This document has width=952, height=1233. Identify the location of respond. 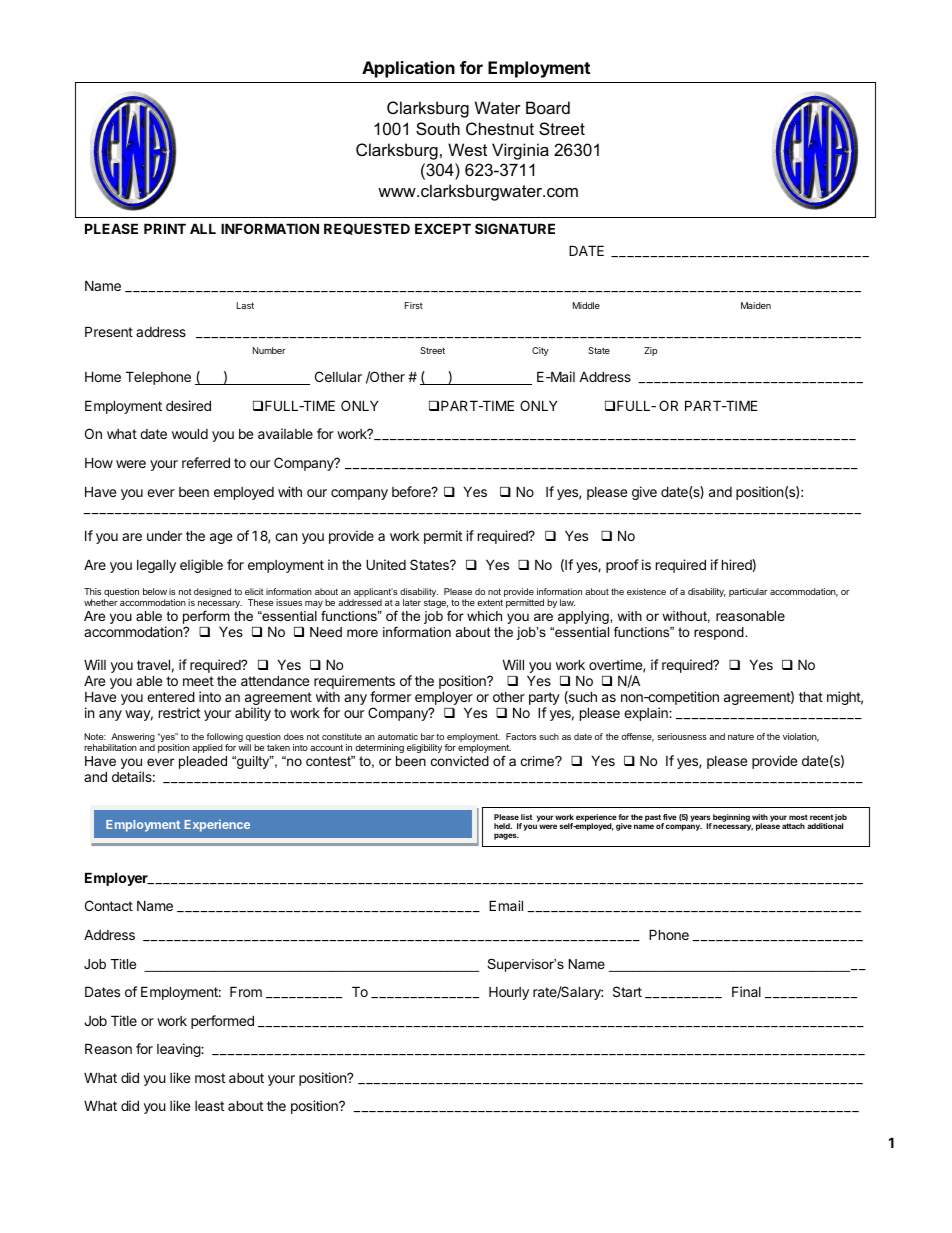
(720, 633).
